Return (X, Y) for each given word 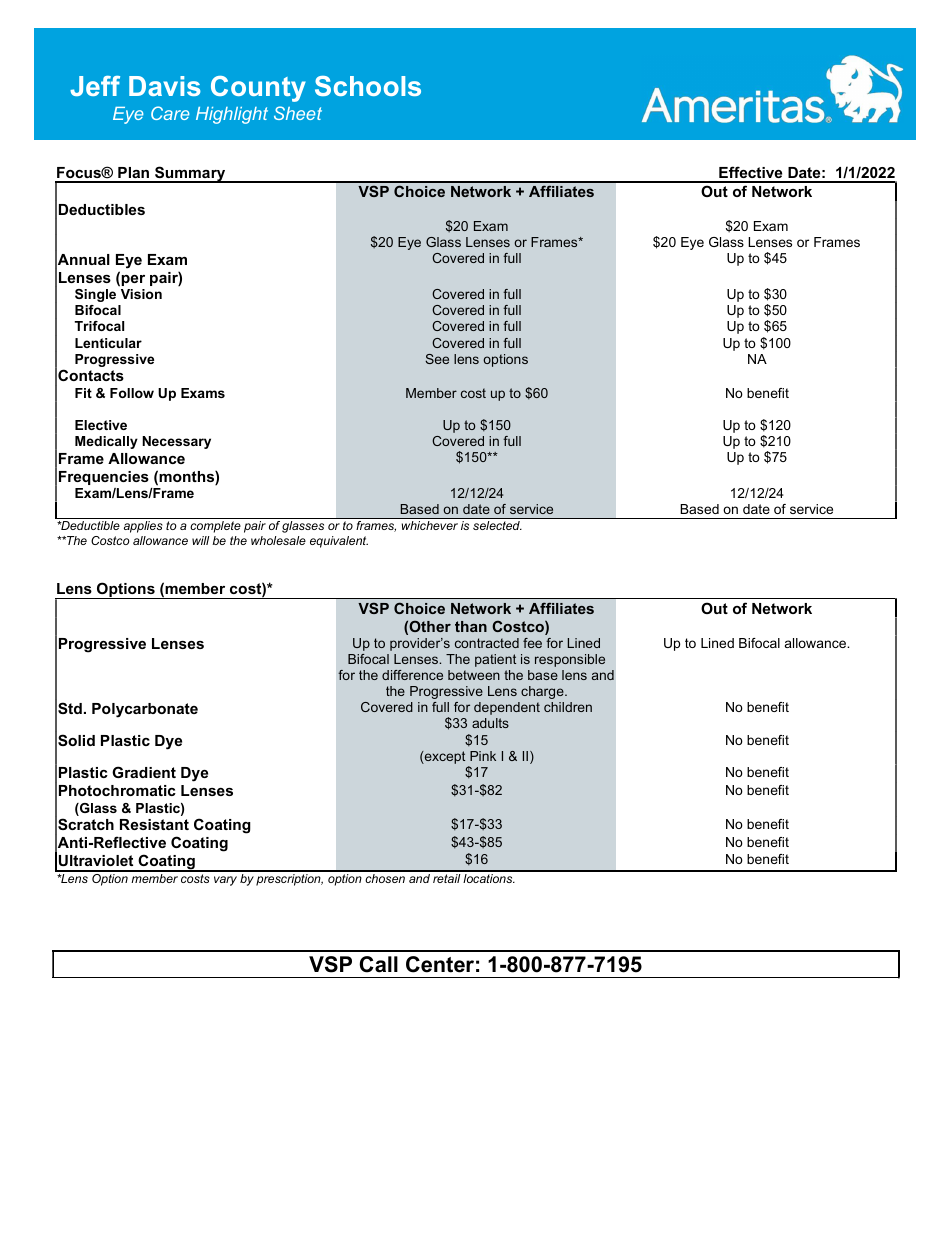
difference (412, 675)
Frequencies (104, 478)
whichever (430, 525)
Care (170, 113)
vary (225, 881)
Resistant (154, 824)
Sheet (298, 113)
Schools (368, 86)
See (437, 359)
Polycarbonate (145, 710)
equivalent (339, 542)
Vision (141, 294)
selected (497, 525)
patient (495, 660)
